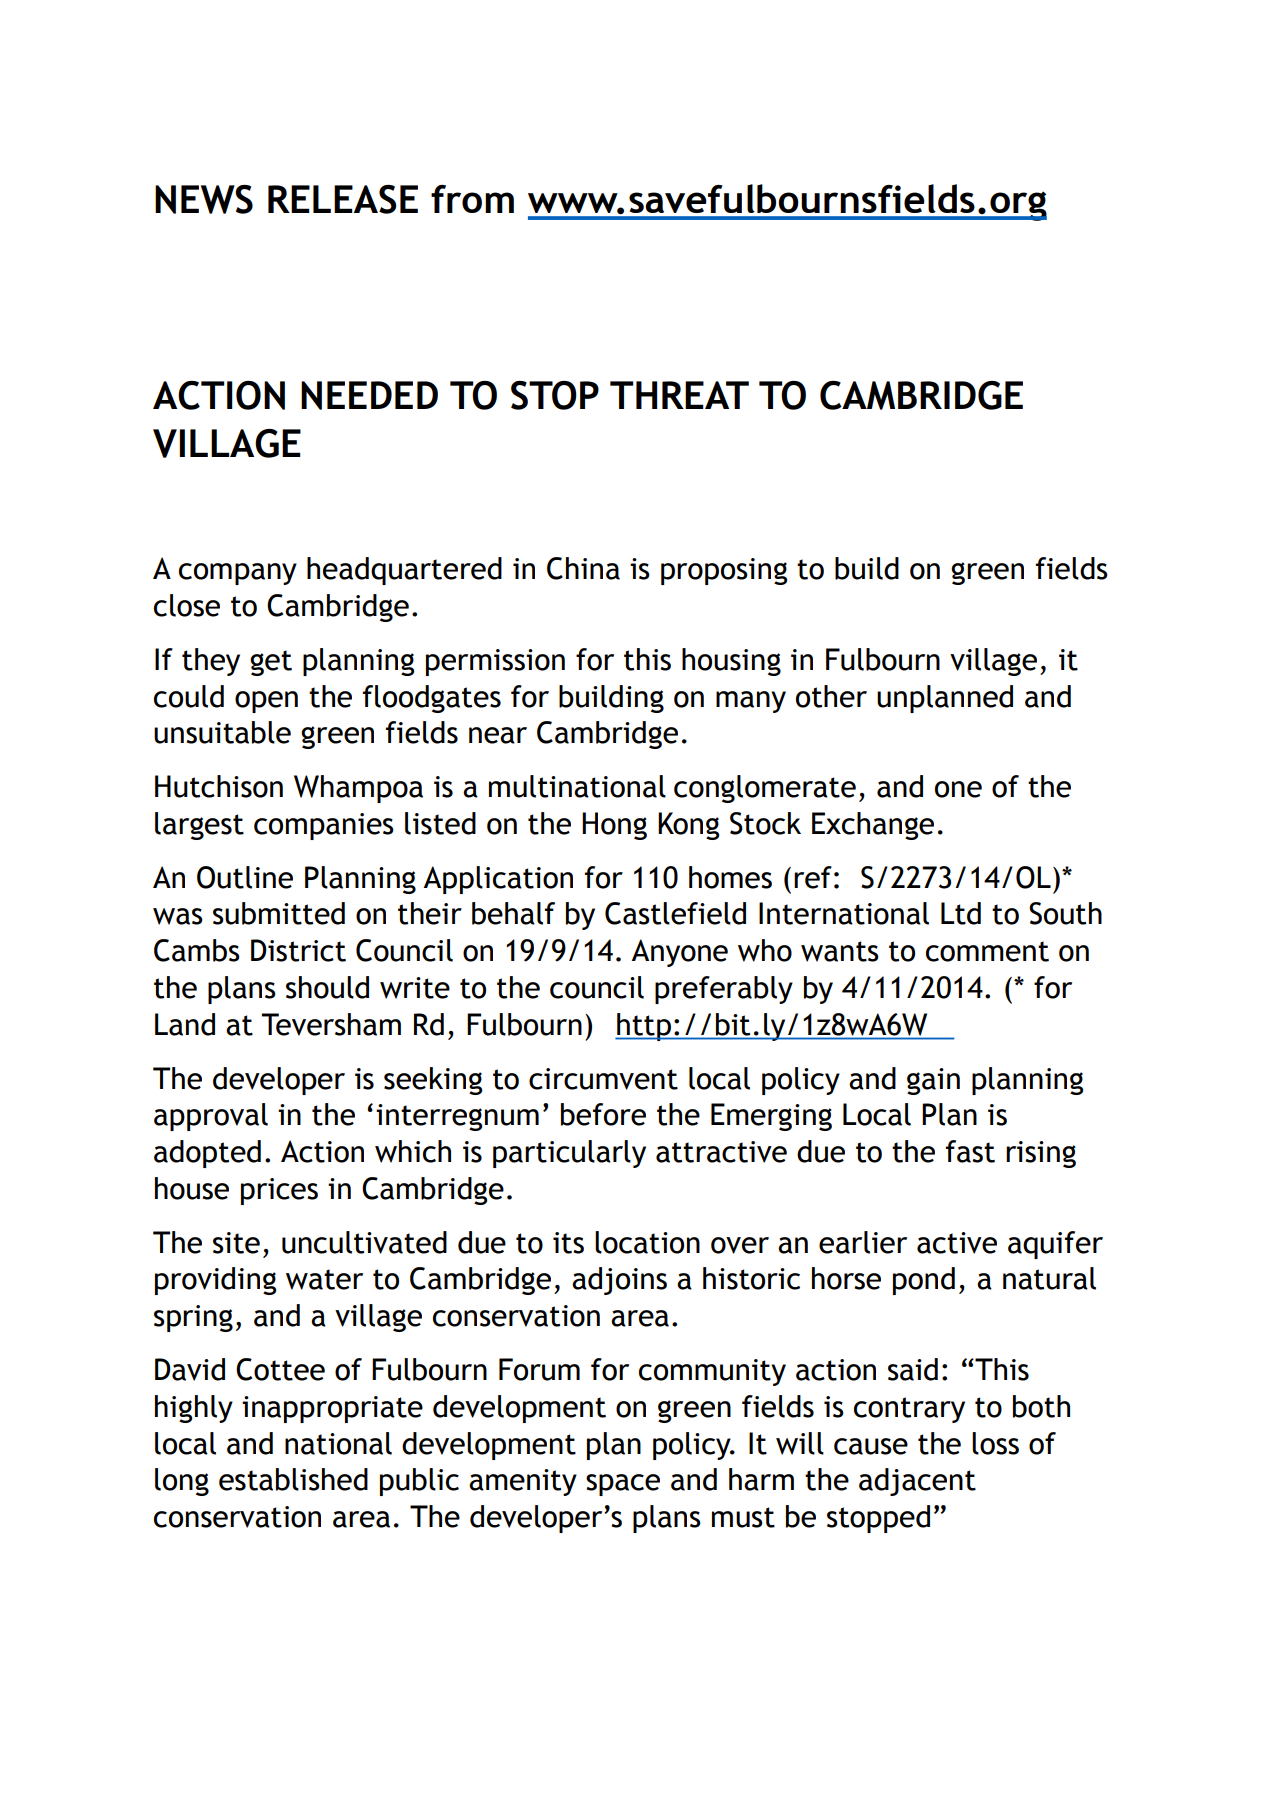  What do you see at coordinates (961, 913) in the screenshot?
I see `Ltd` at bounding box center [961, 913].
